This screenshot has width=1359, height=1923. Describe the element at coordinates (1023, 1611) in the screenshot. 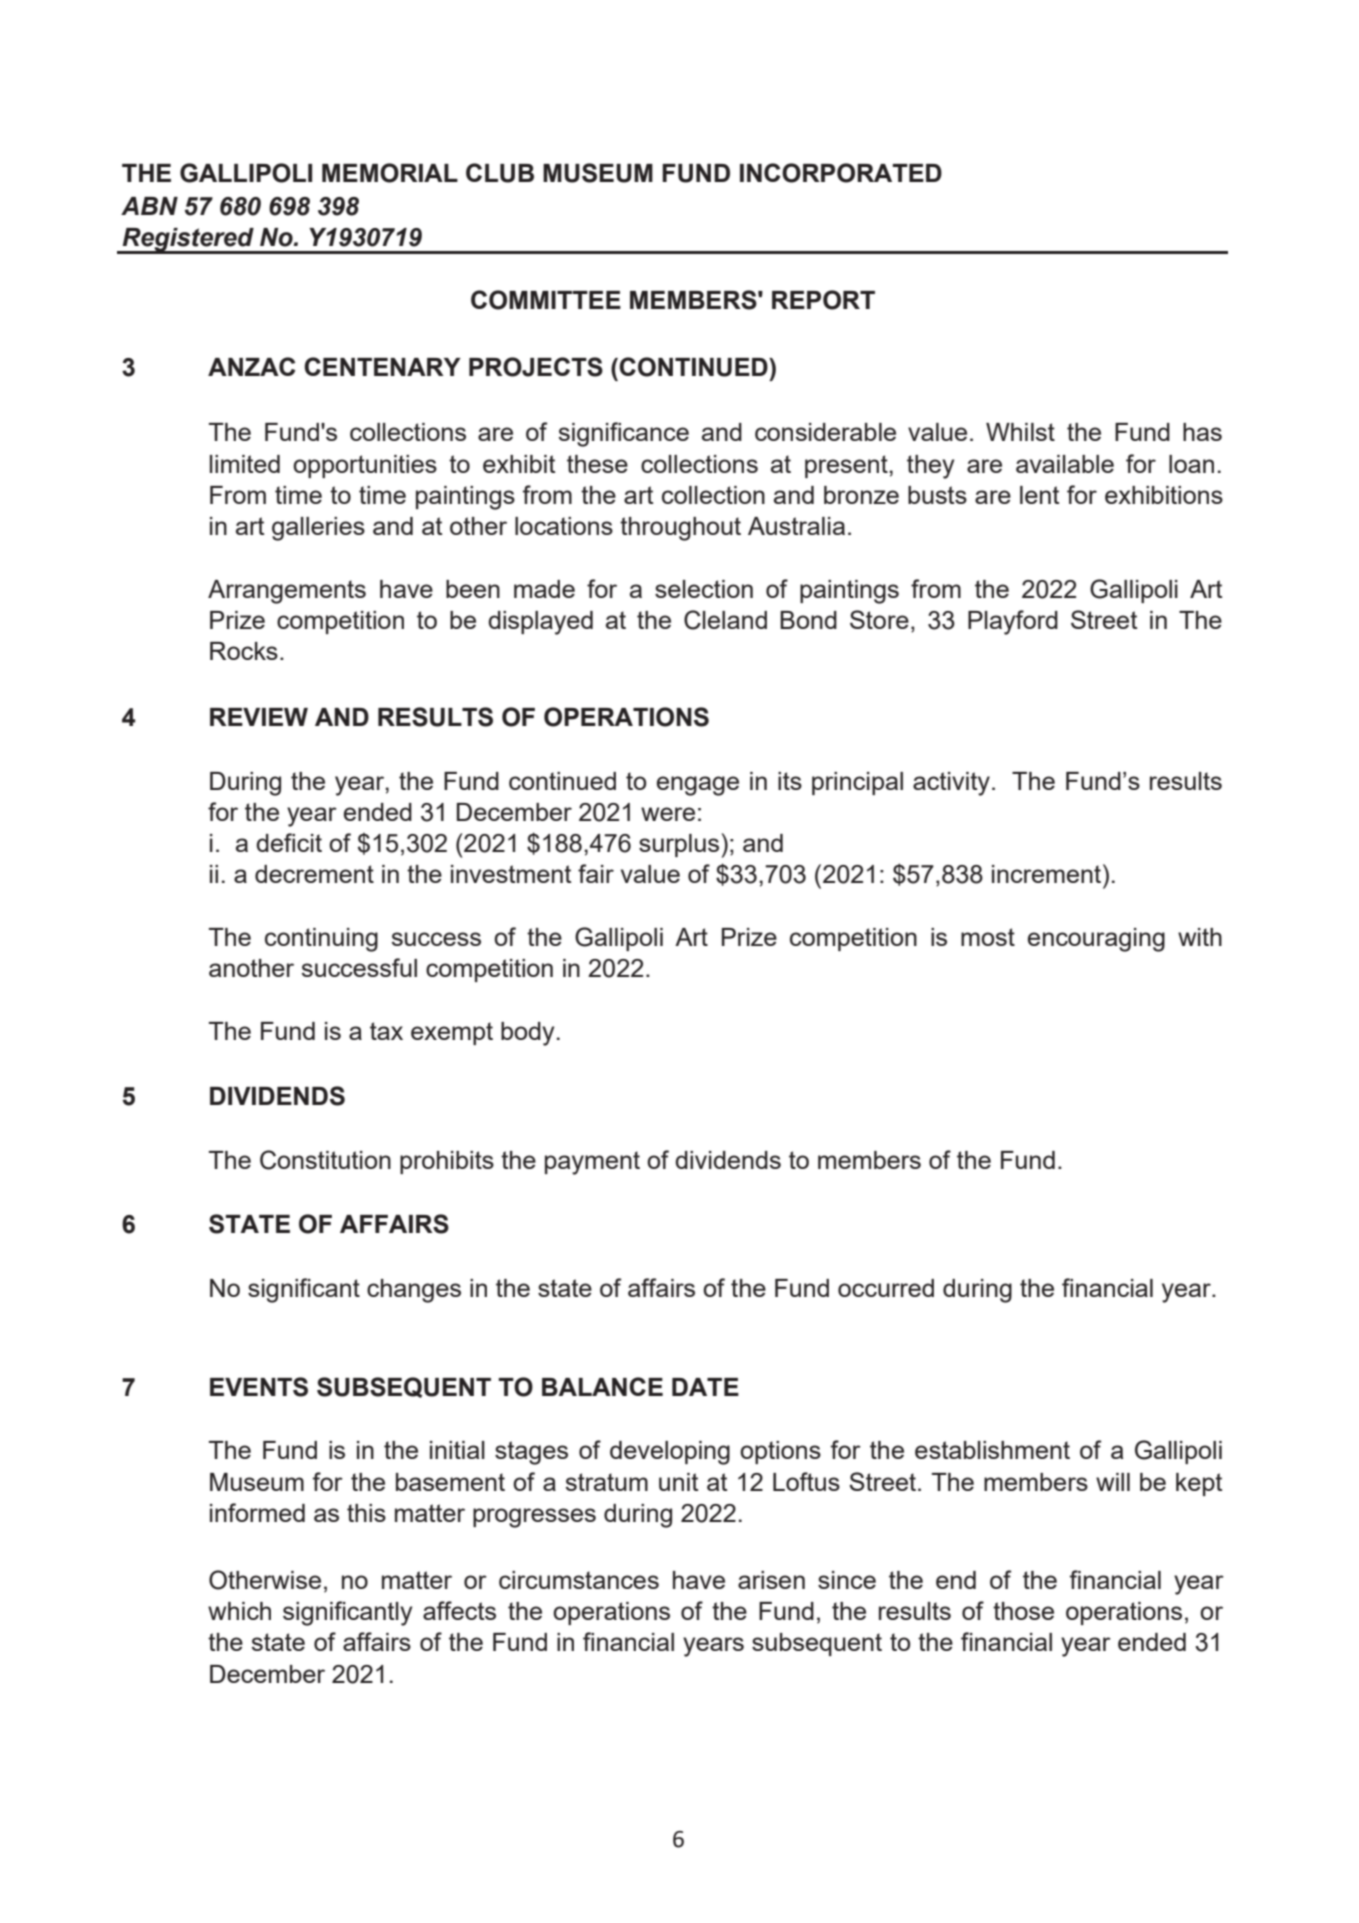

I see `those` at that location.
